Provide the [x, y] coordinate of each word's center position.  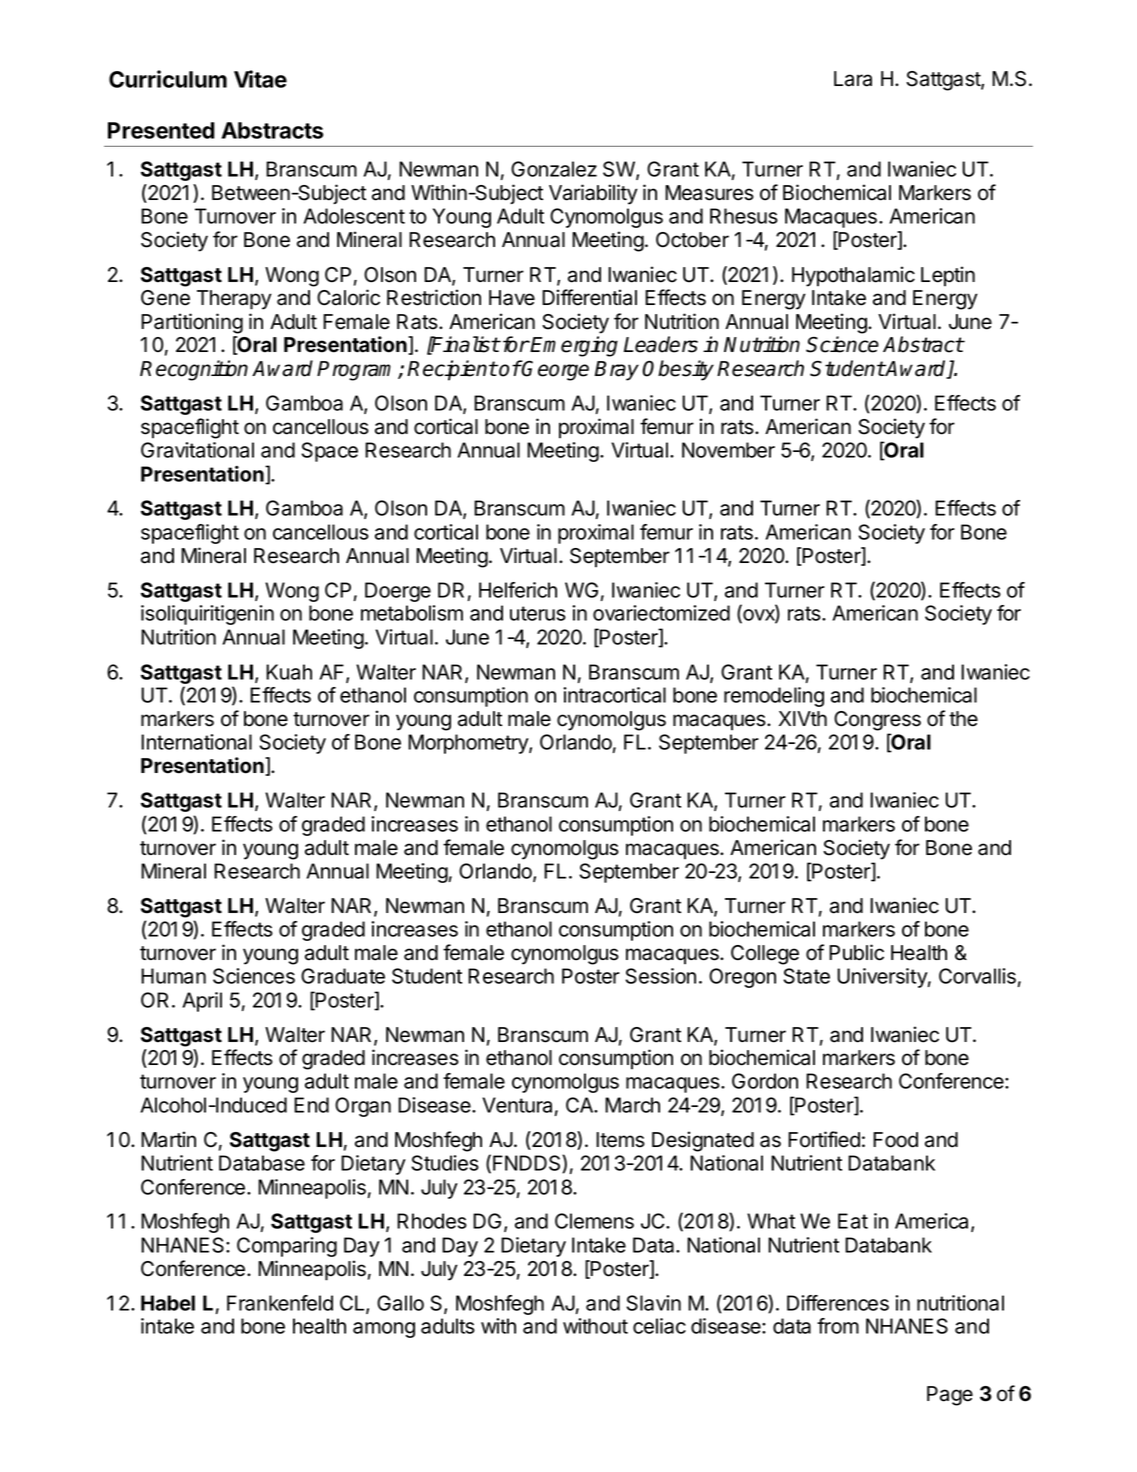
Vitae [260, 79]
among [384, 1330]
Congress [877, 721]
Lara [853, 79]
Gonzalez [554, 169]
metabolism [412, 613]
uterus [538, 613]
